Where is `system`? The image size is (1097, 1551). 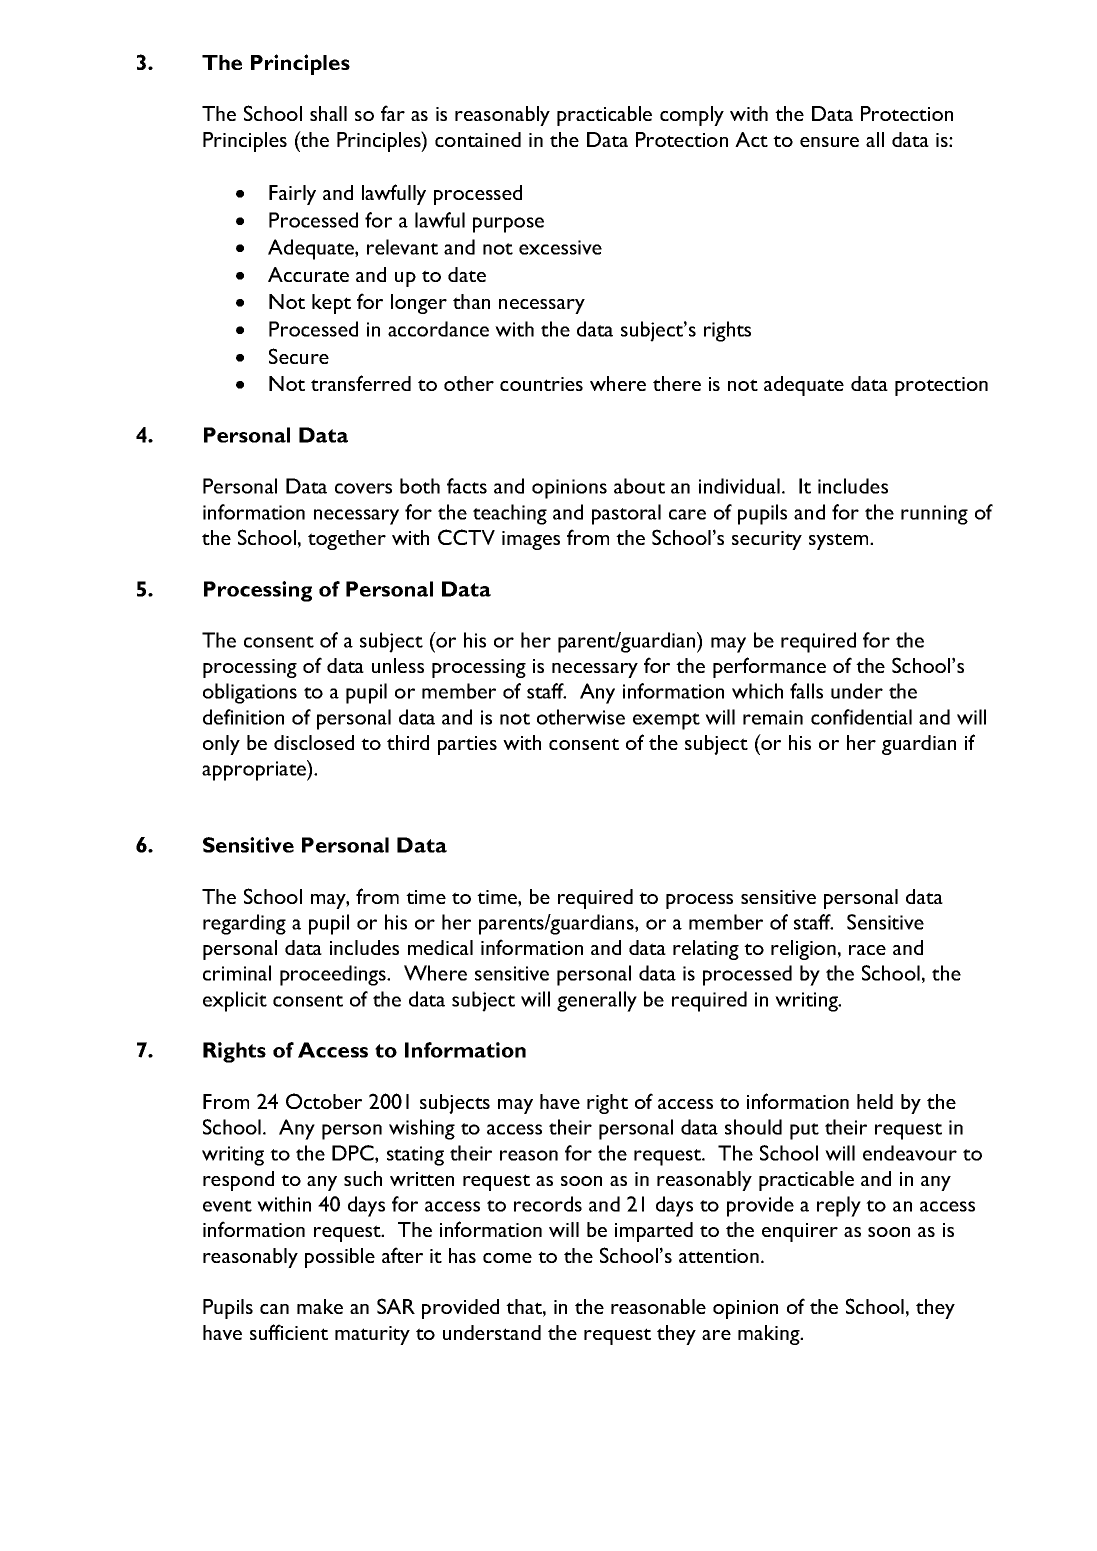 system is located at coordinates (840, 541).
